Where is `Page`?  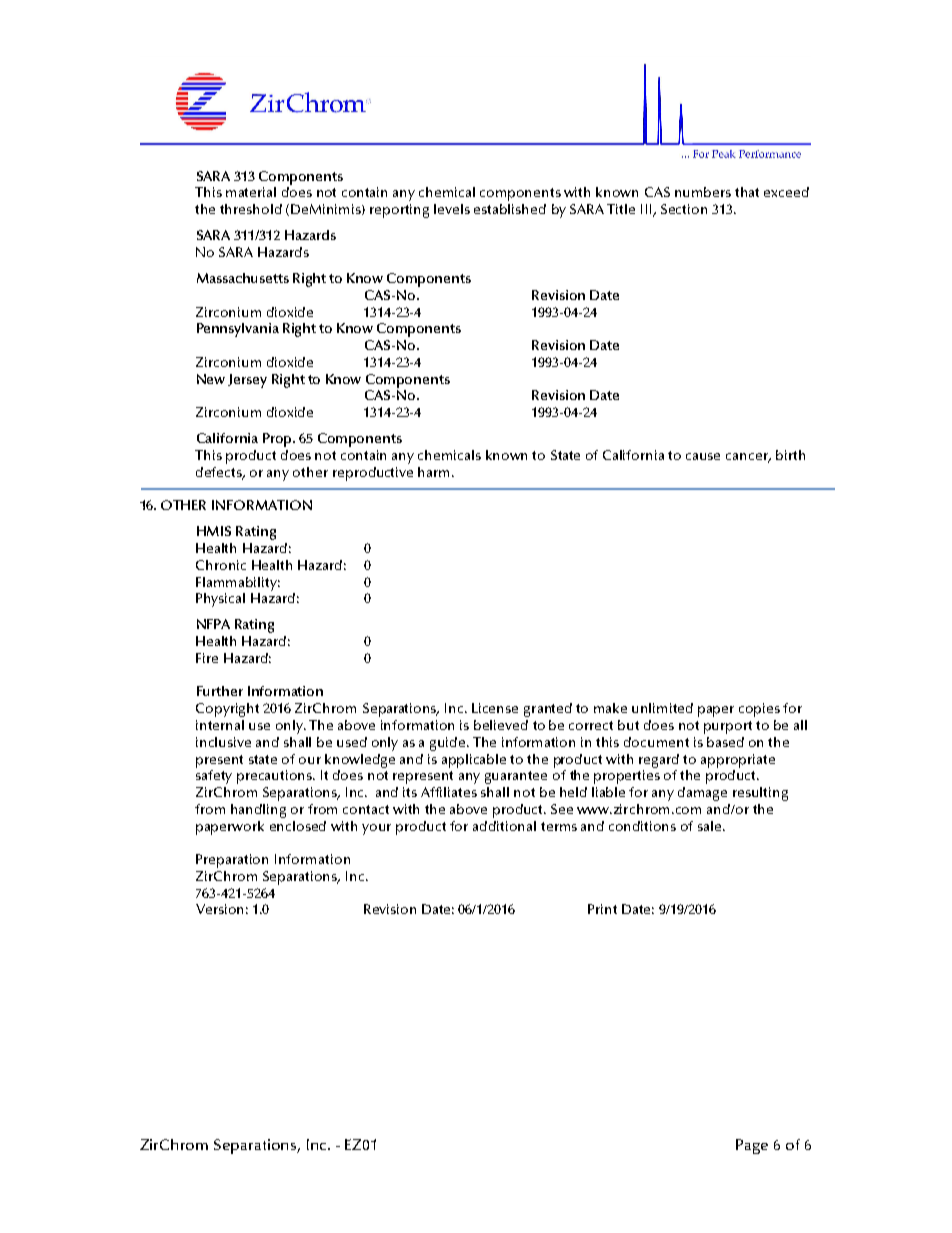 Page is located at coordinates (752, 1146).
